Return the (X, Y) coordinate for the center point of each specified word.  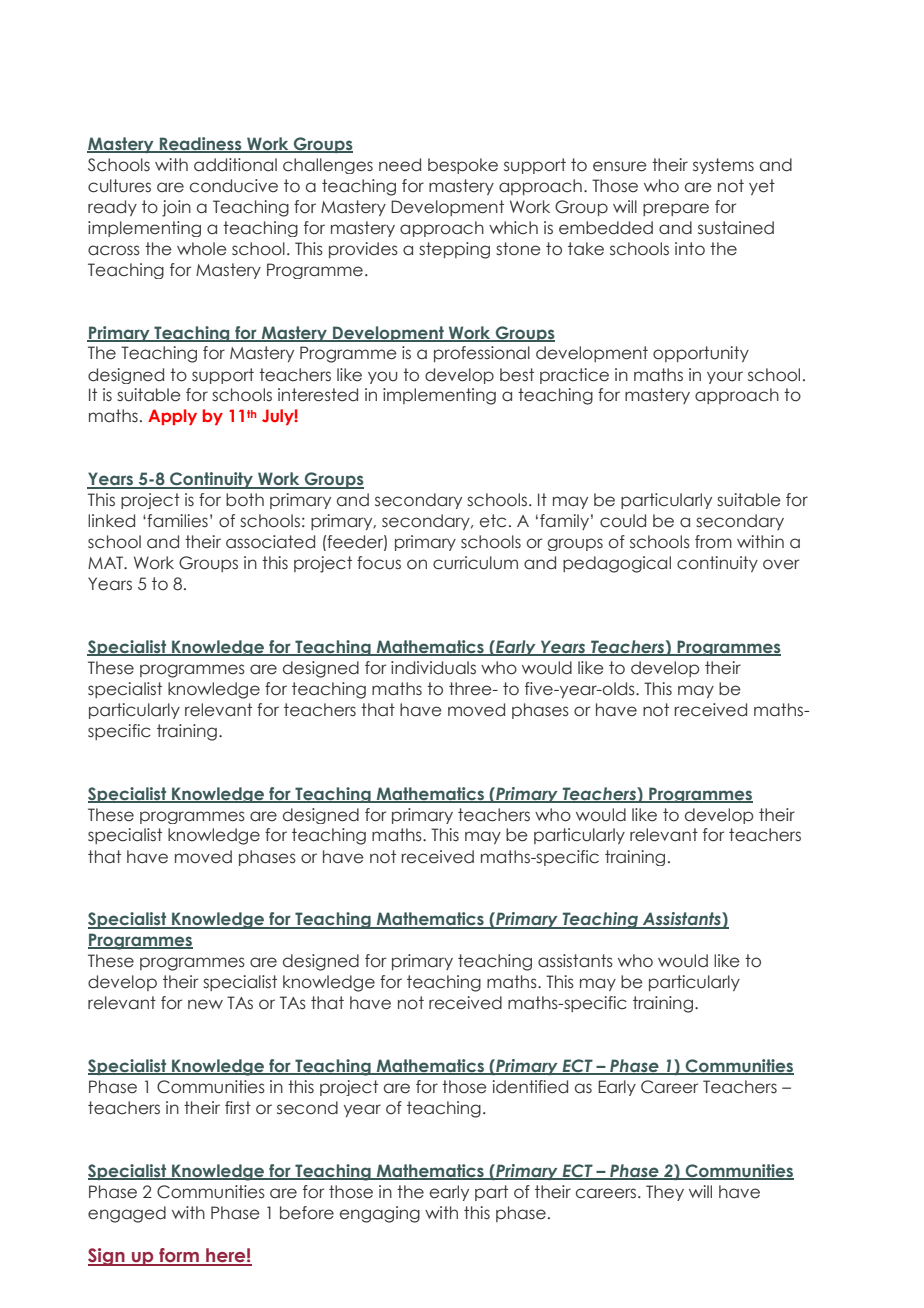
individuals (433, 668)
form (179, 1256)
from (713, 542)
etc (493, 521)
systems (723, 166)
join (176, 208)
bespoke (463, 166)
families (177, 521)
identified (530, 1087)
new (205, 1004)
